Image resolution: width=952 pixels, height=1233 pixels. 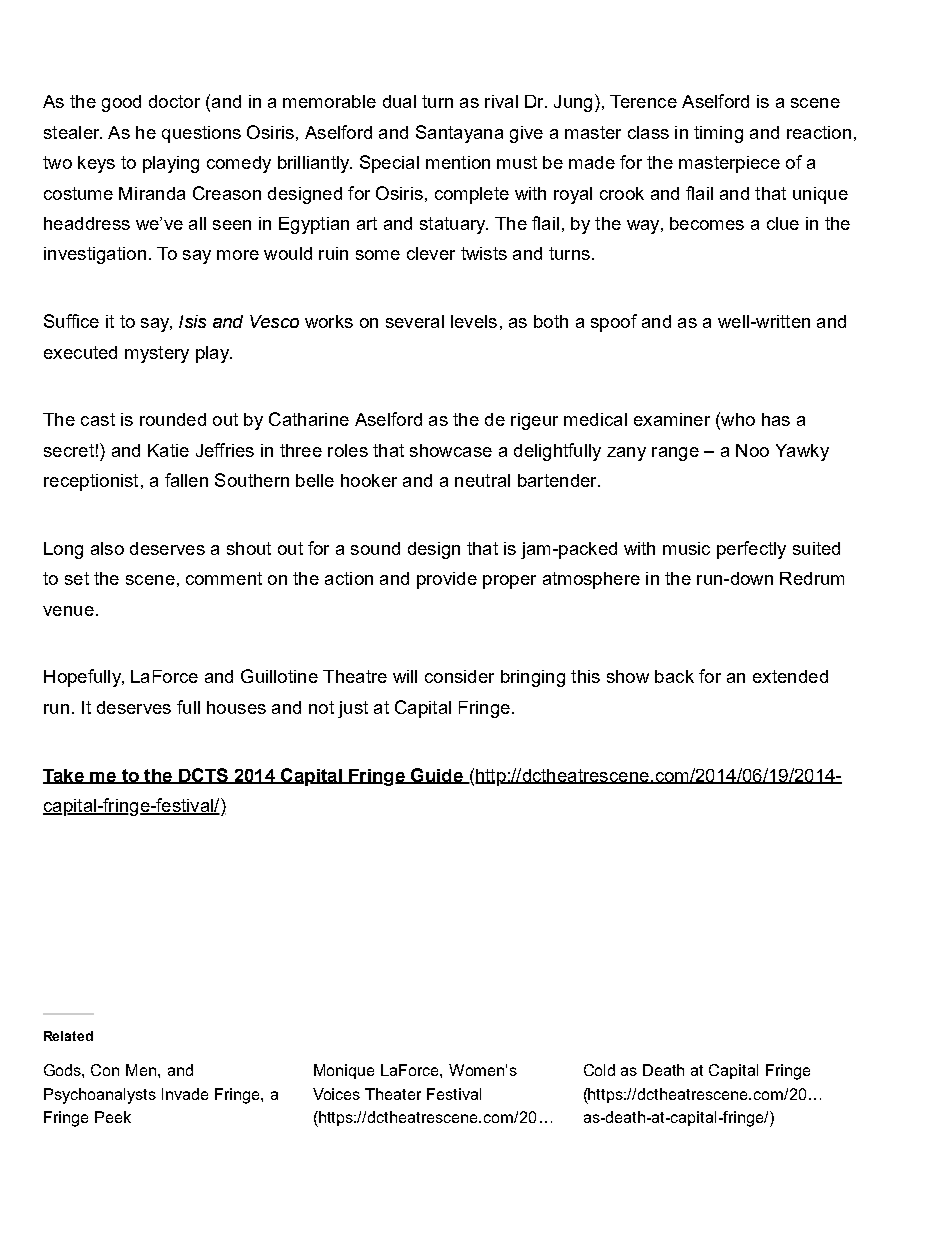 I want to click on perfectly, so click(x=751, y=550).
